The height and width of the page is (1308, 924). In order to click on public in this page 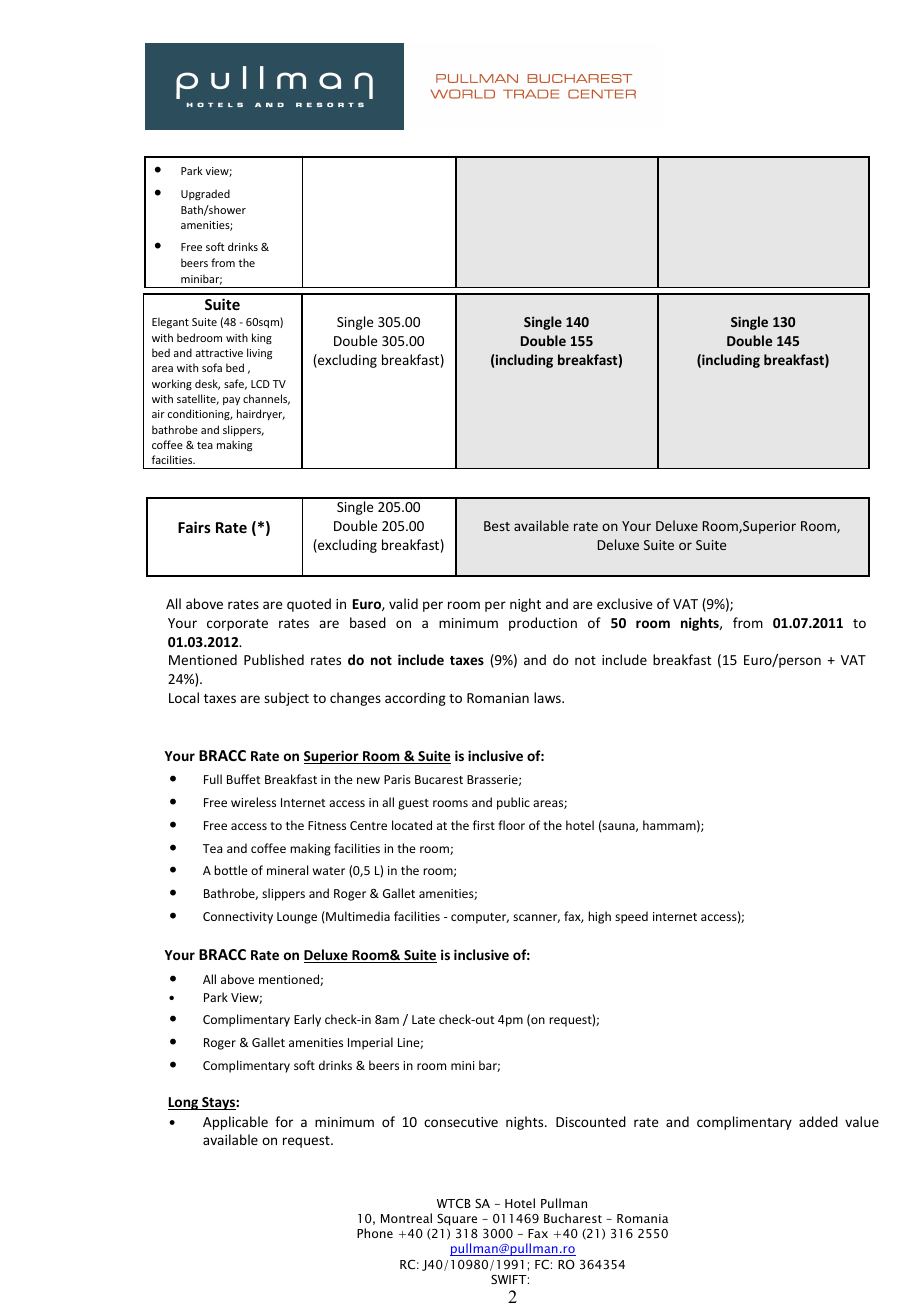, I will do `click(513, 803)`.
